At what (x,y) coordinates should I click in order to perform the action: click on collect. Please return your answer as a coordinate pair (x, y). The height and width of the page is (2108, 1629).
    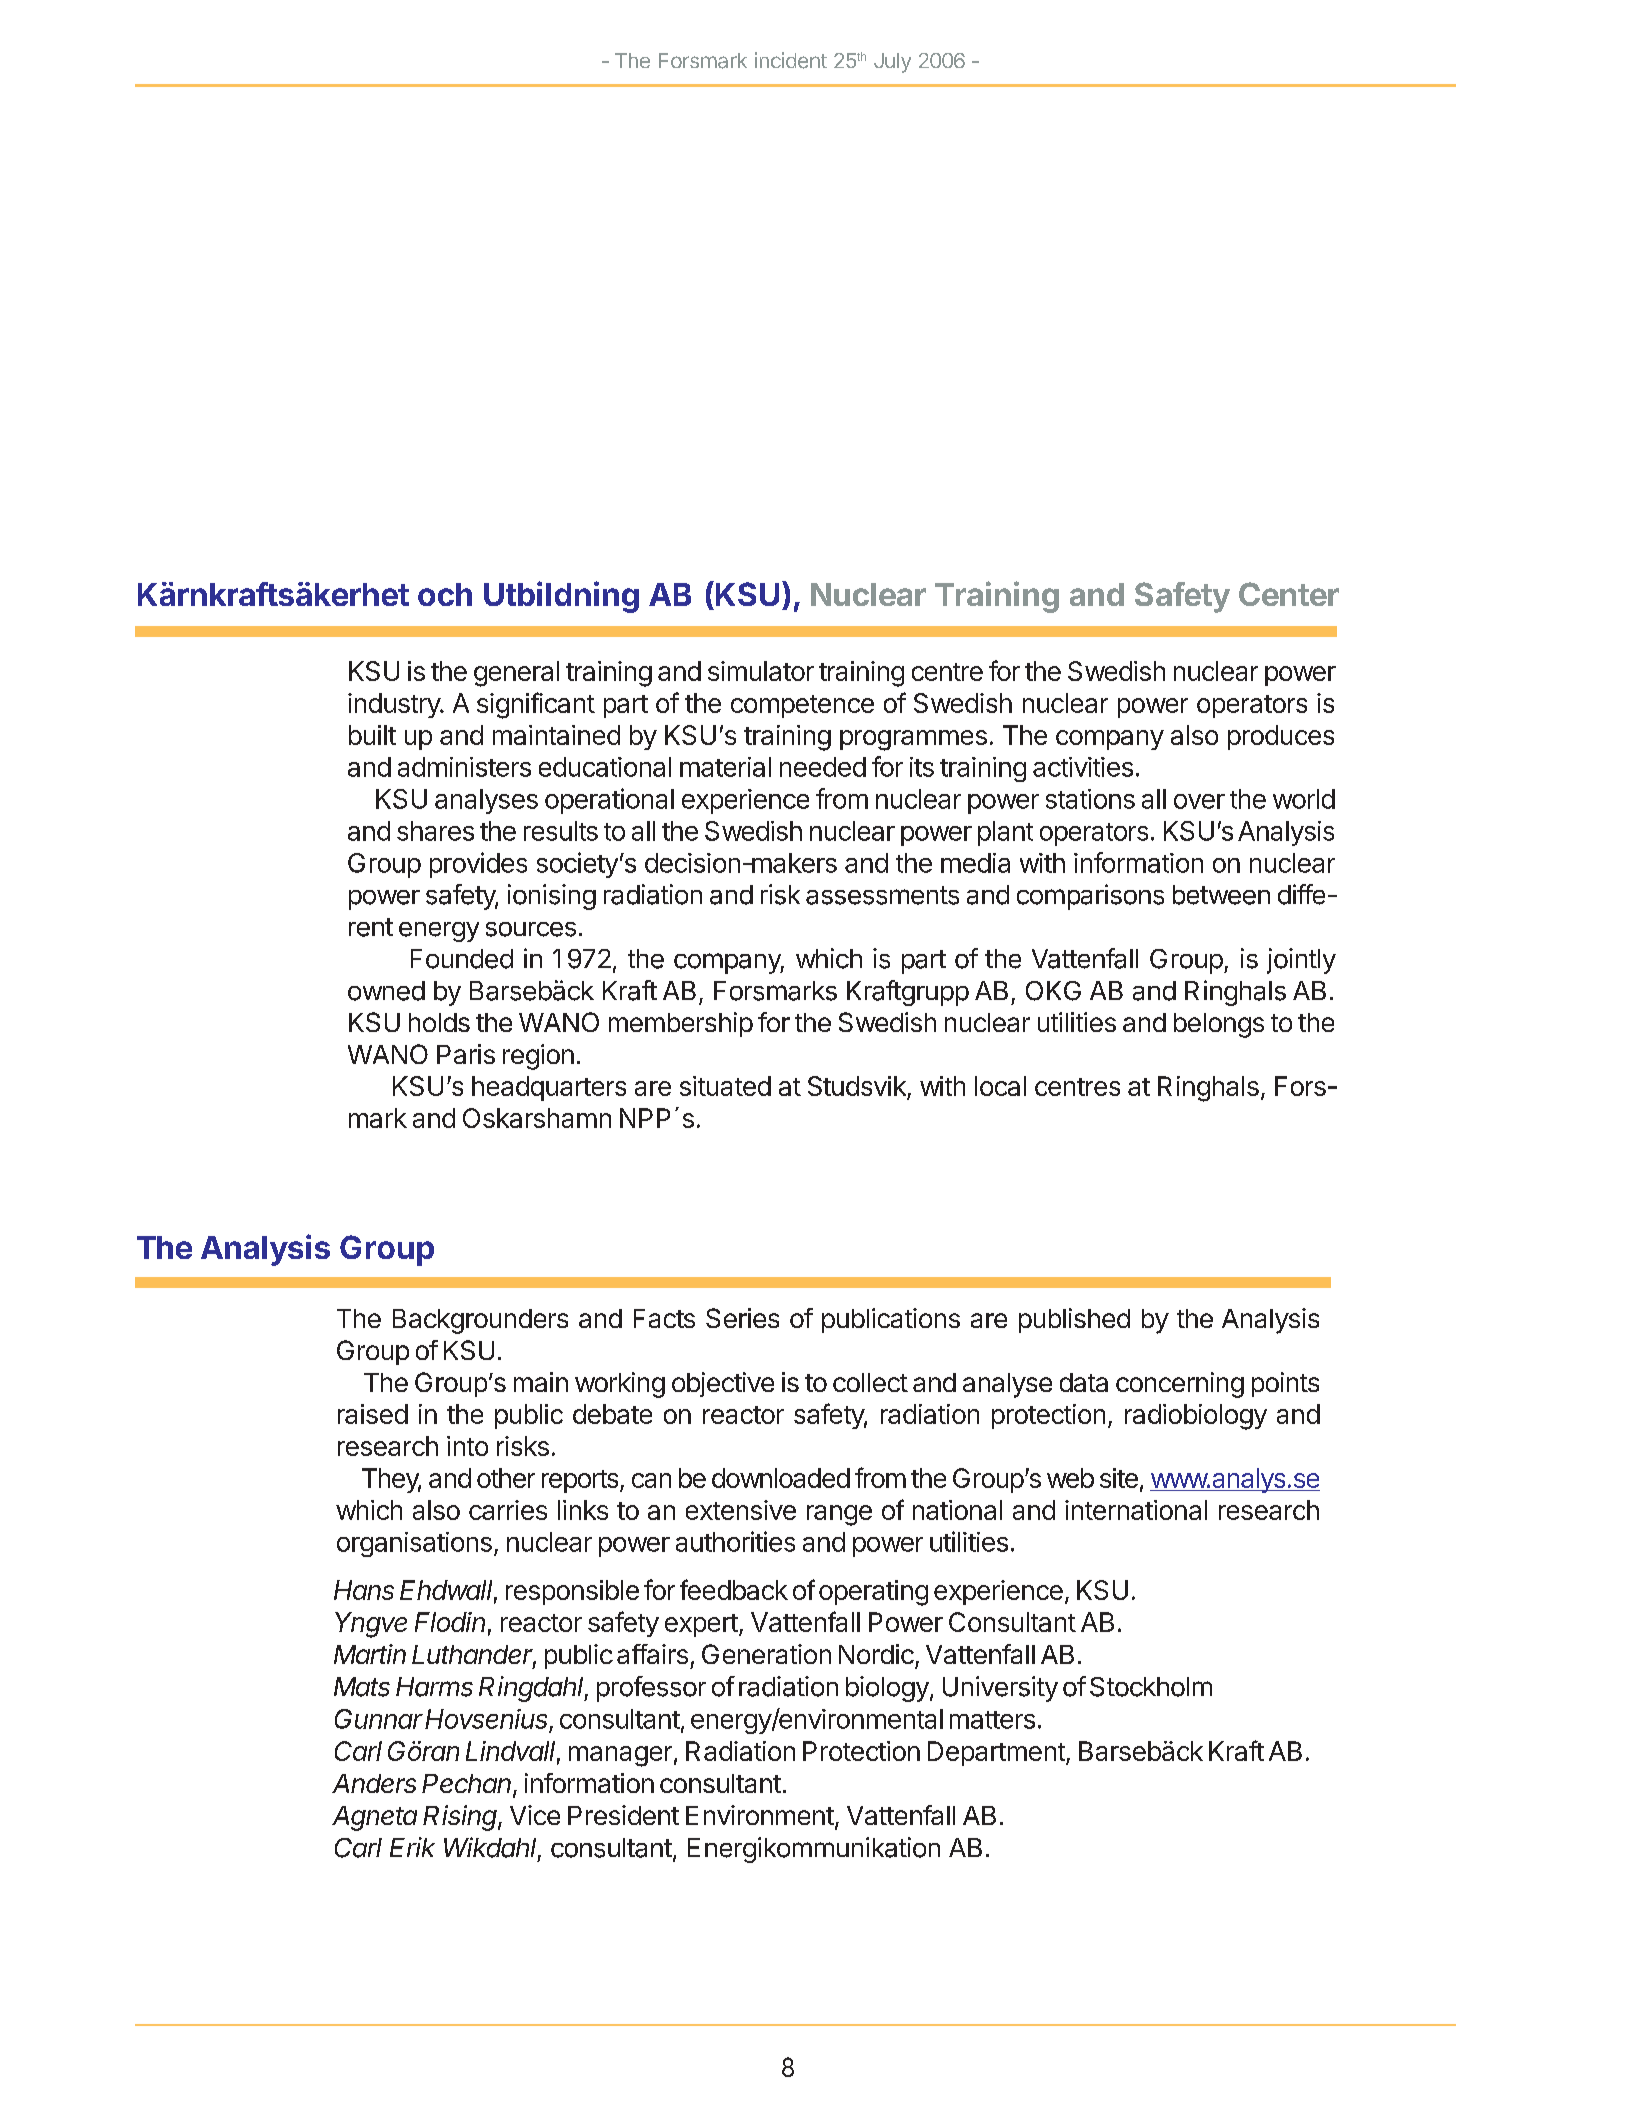
    Looking at the image, I should click on (870, 1382).
